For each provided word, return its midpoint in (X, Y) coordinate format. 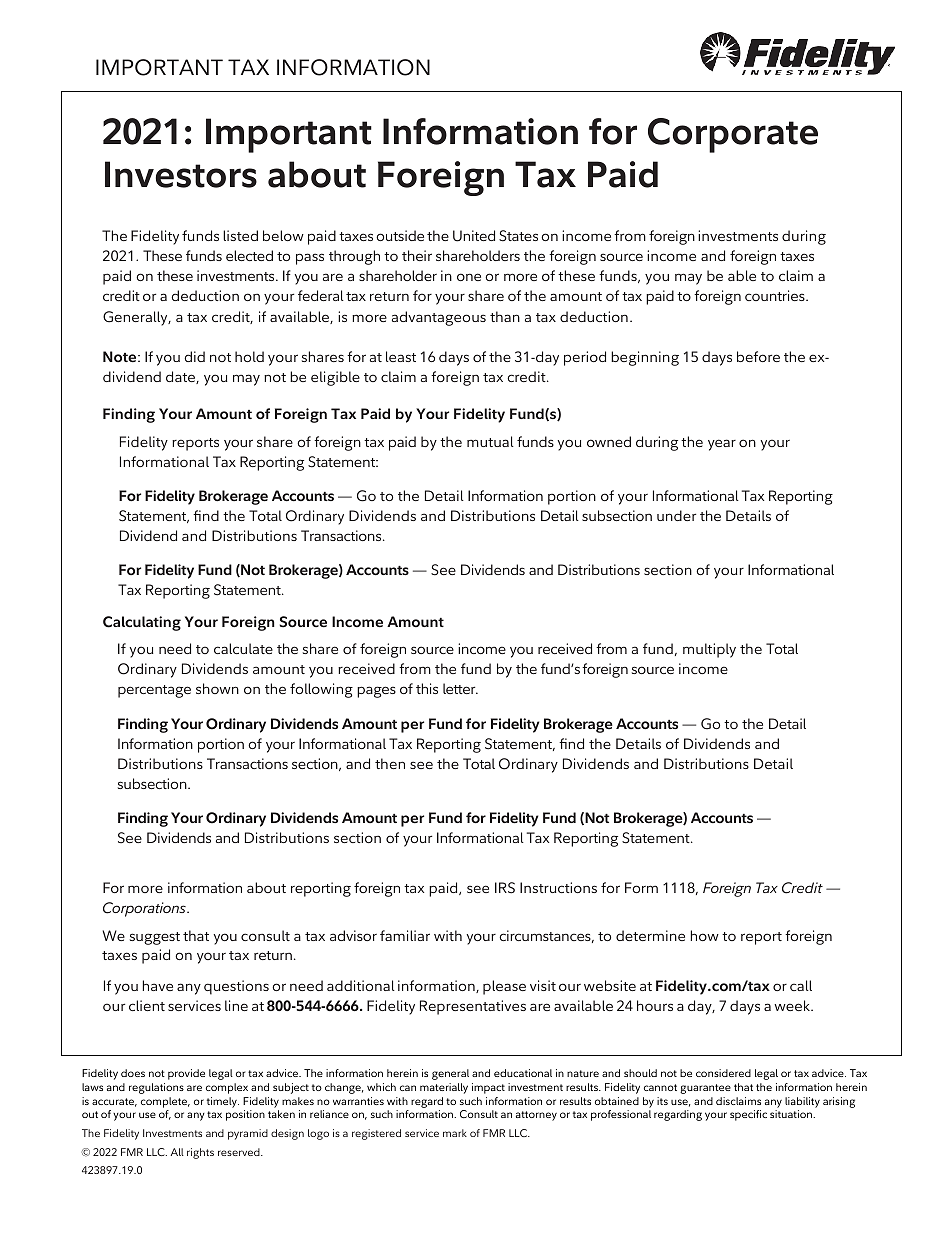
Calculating (142, 623)
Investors (181, 174)
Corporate (733, 135)
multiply (709, 650)
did (194, 356)
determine (650, 935)
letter (460, 688)
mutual (490, 441)
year (722, 445)
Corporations (145, 909)
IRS (505, 888)
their (417, 255)
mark (455, 1133)
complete (165, 1102)
